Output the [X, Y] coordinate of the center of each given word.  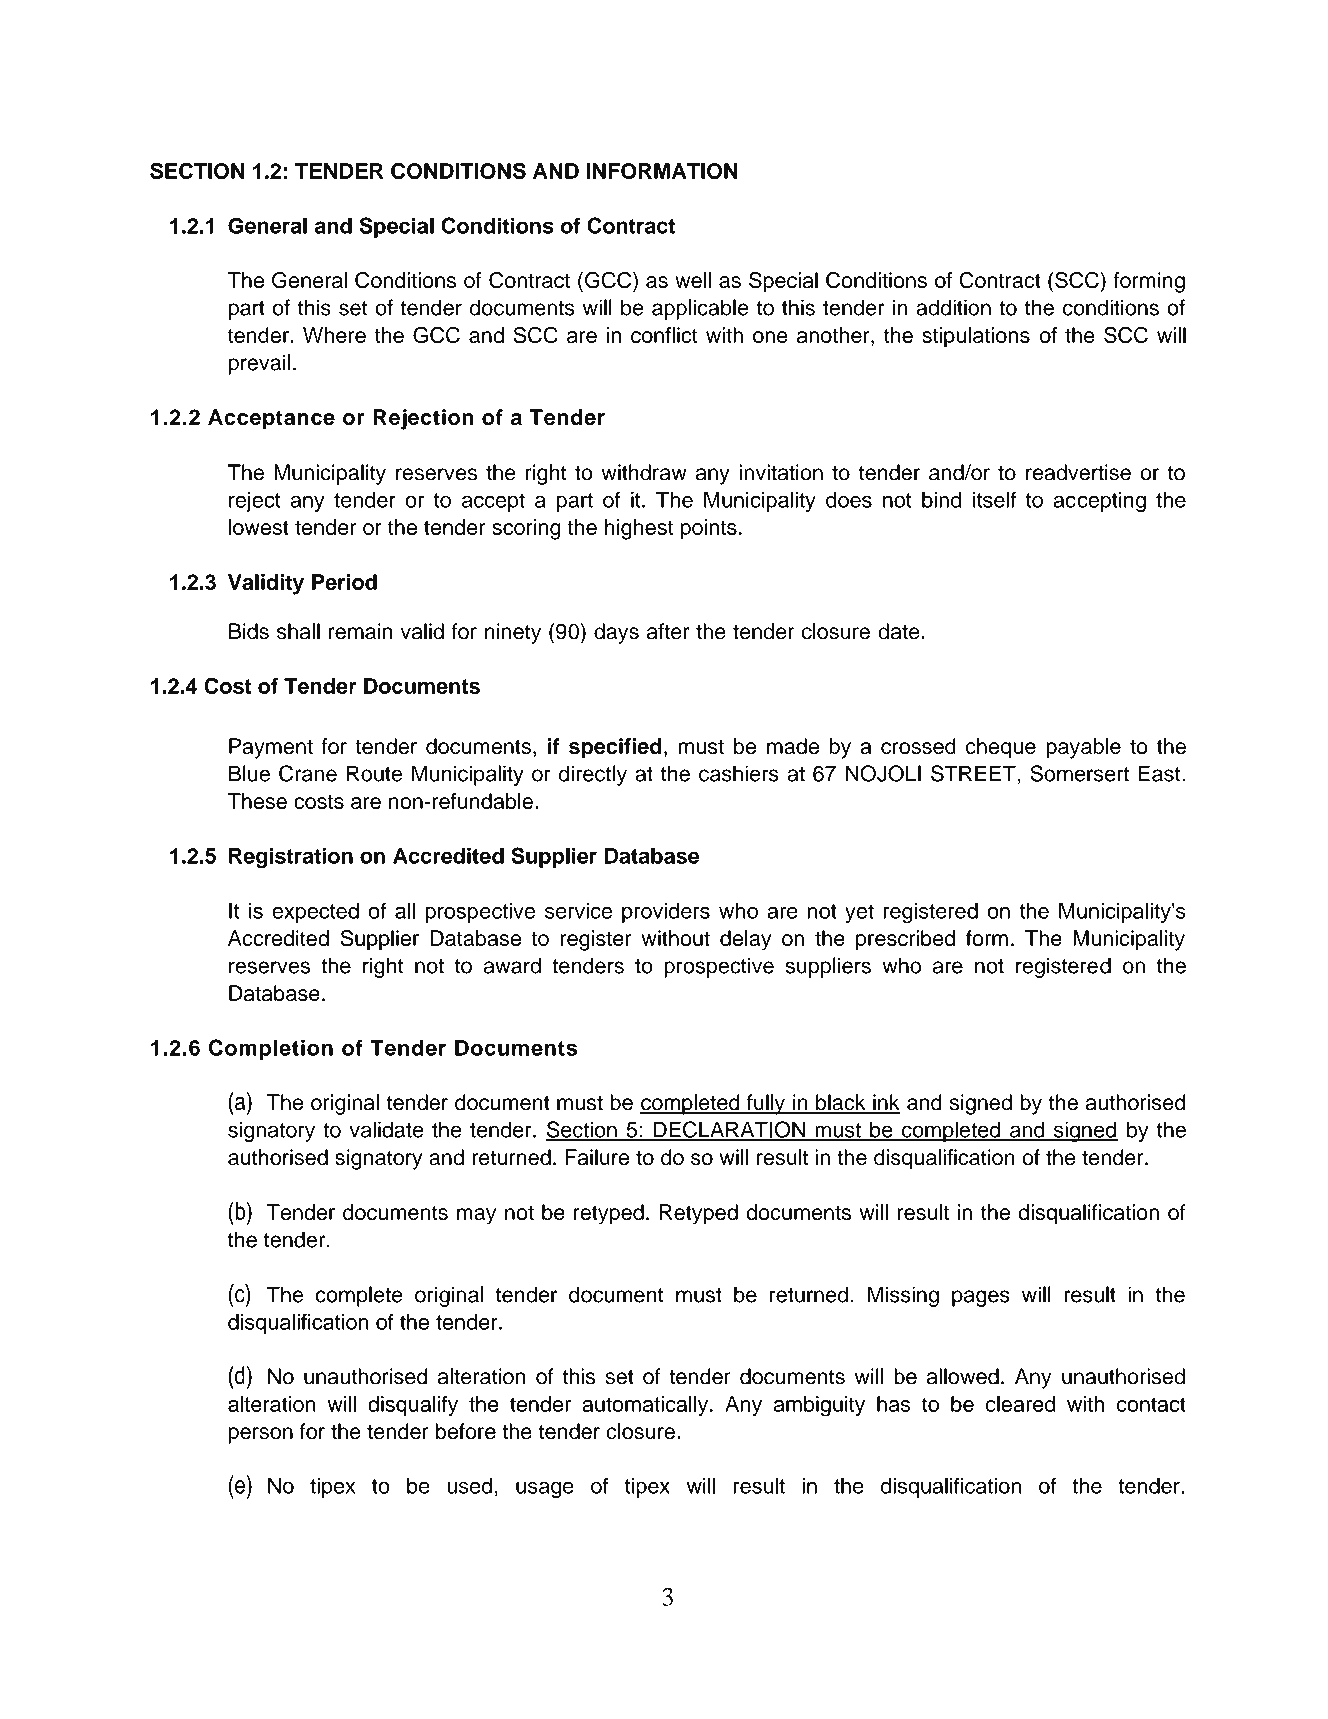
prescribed [905, 940]
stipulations [976, 337]
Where [334, 335]
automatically [645, 1406]
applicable [700, 309]
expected [315, 913]
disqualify [413, 1406]
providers [666, 913]
